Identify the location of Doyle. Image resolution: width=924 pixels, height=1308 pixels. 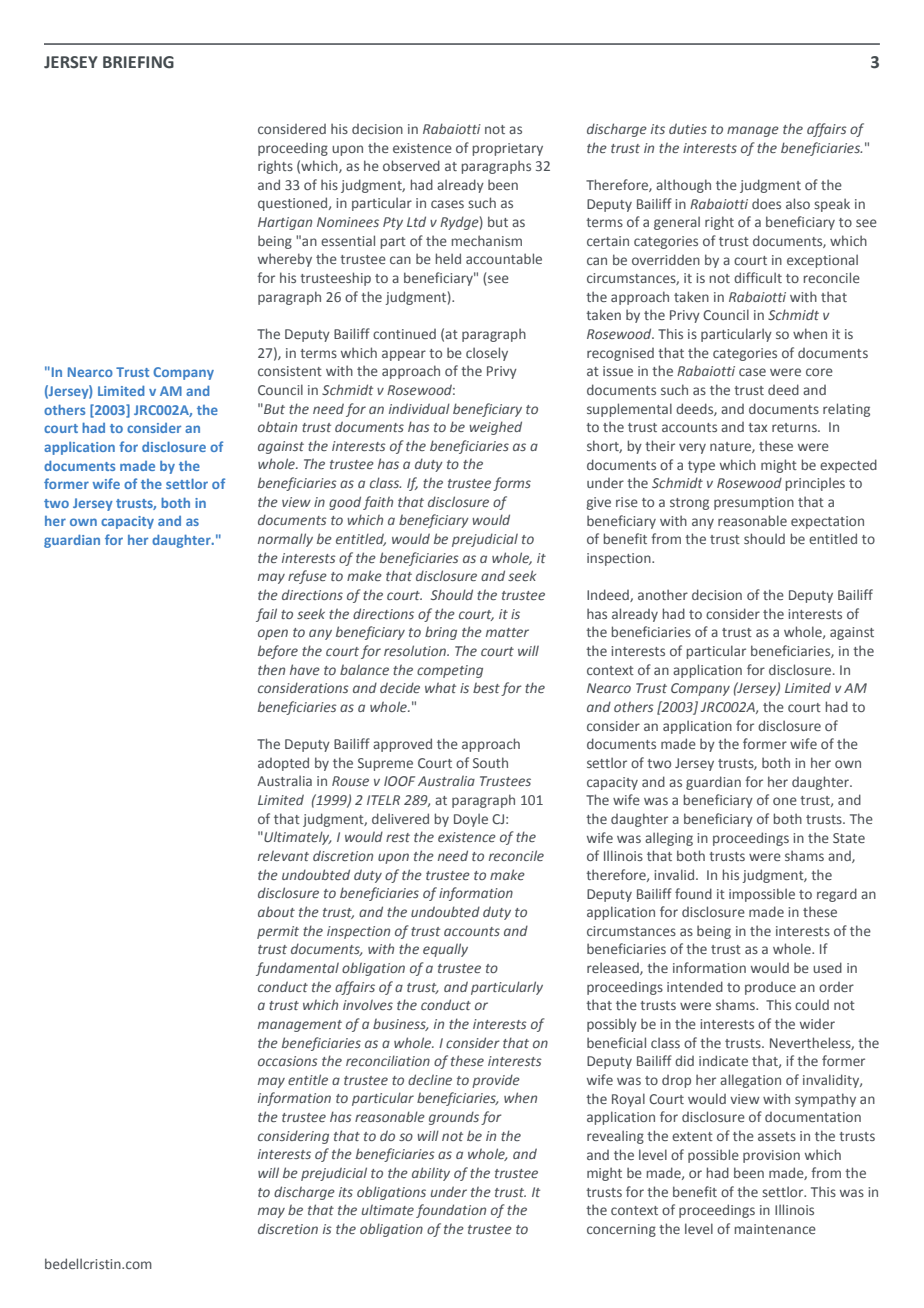
(471, 820).
